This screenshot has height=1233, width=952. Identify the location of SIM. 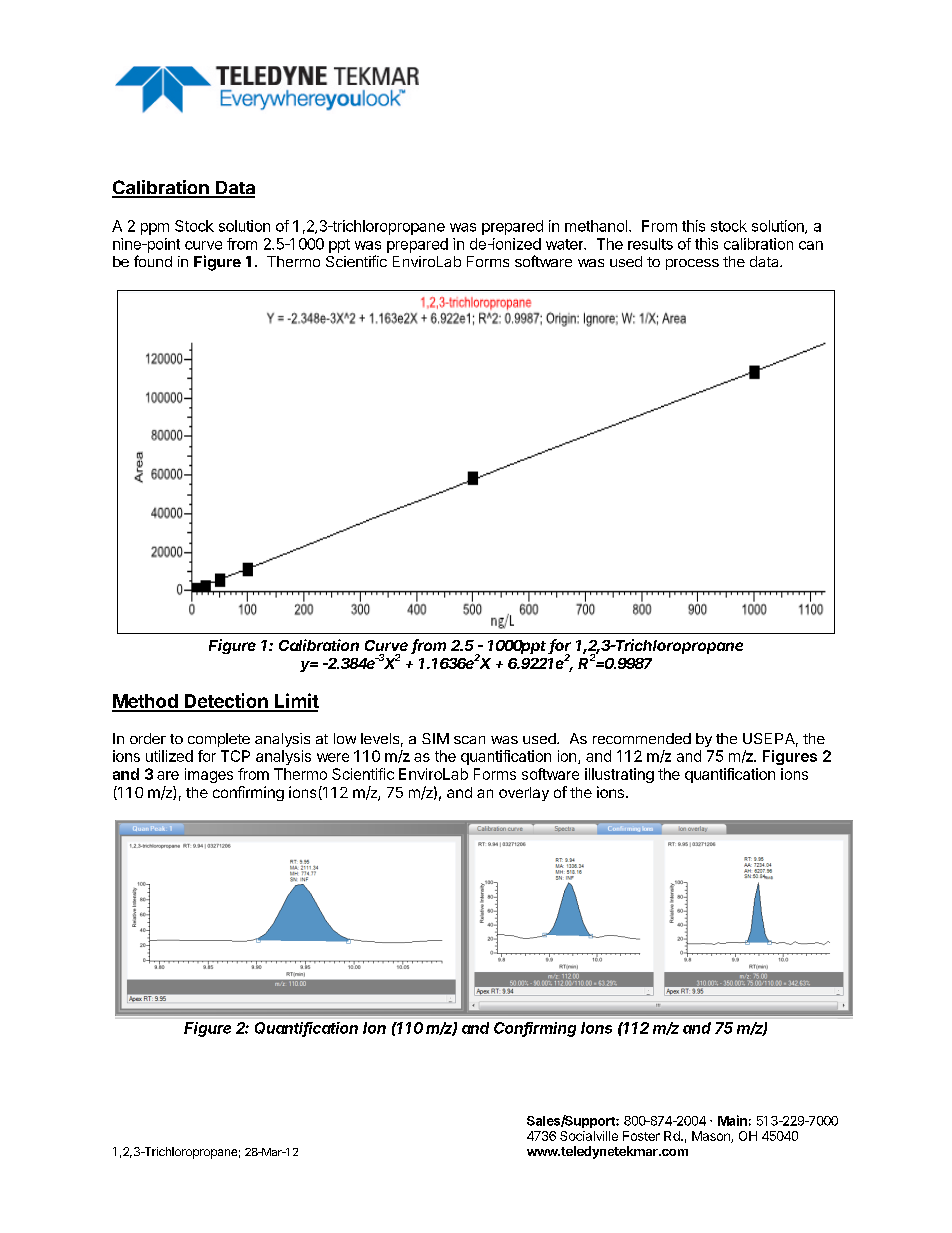
(435, 738).
